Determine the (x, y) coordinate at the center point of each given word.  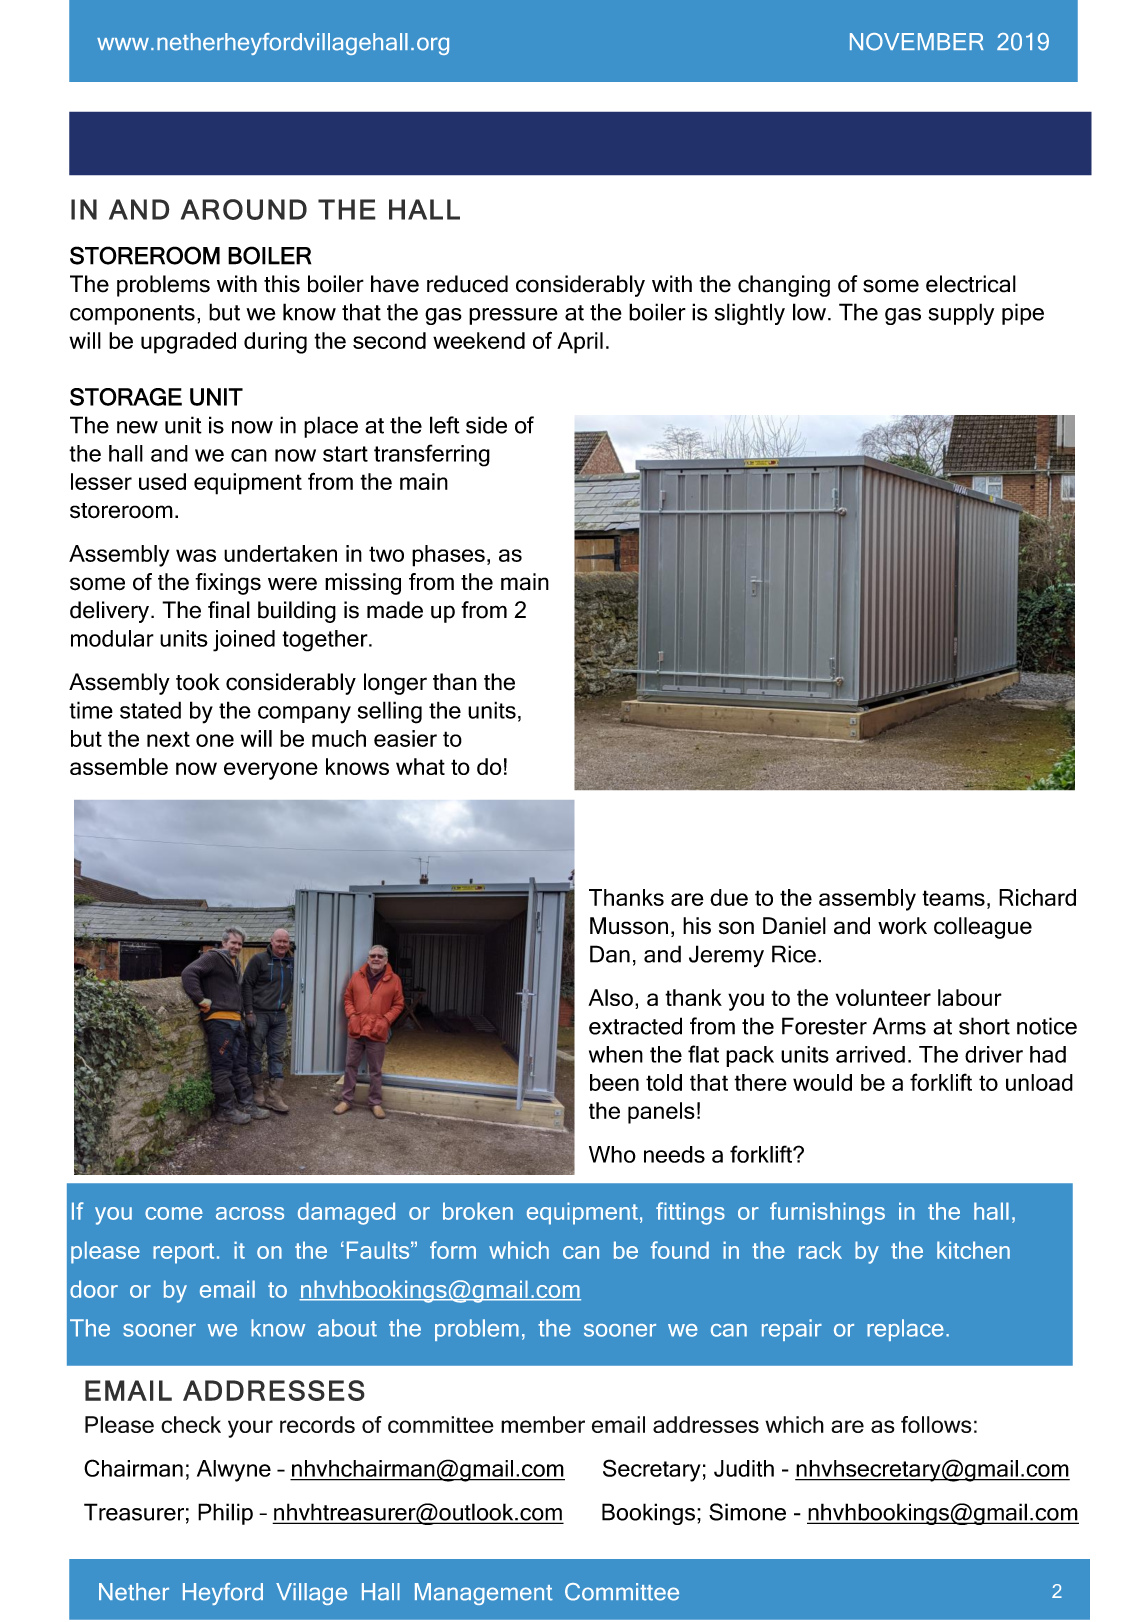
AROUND (244, 209)
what (420, 766)
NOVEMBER (917, 42)
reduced (467, 284)
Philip (225, 1514)
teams (953, 898)
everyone (271, 771)
